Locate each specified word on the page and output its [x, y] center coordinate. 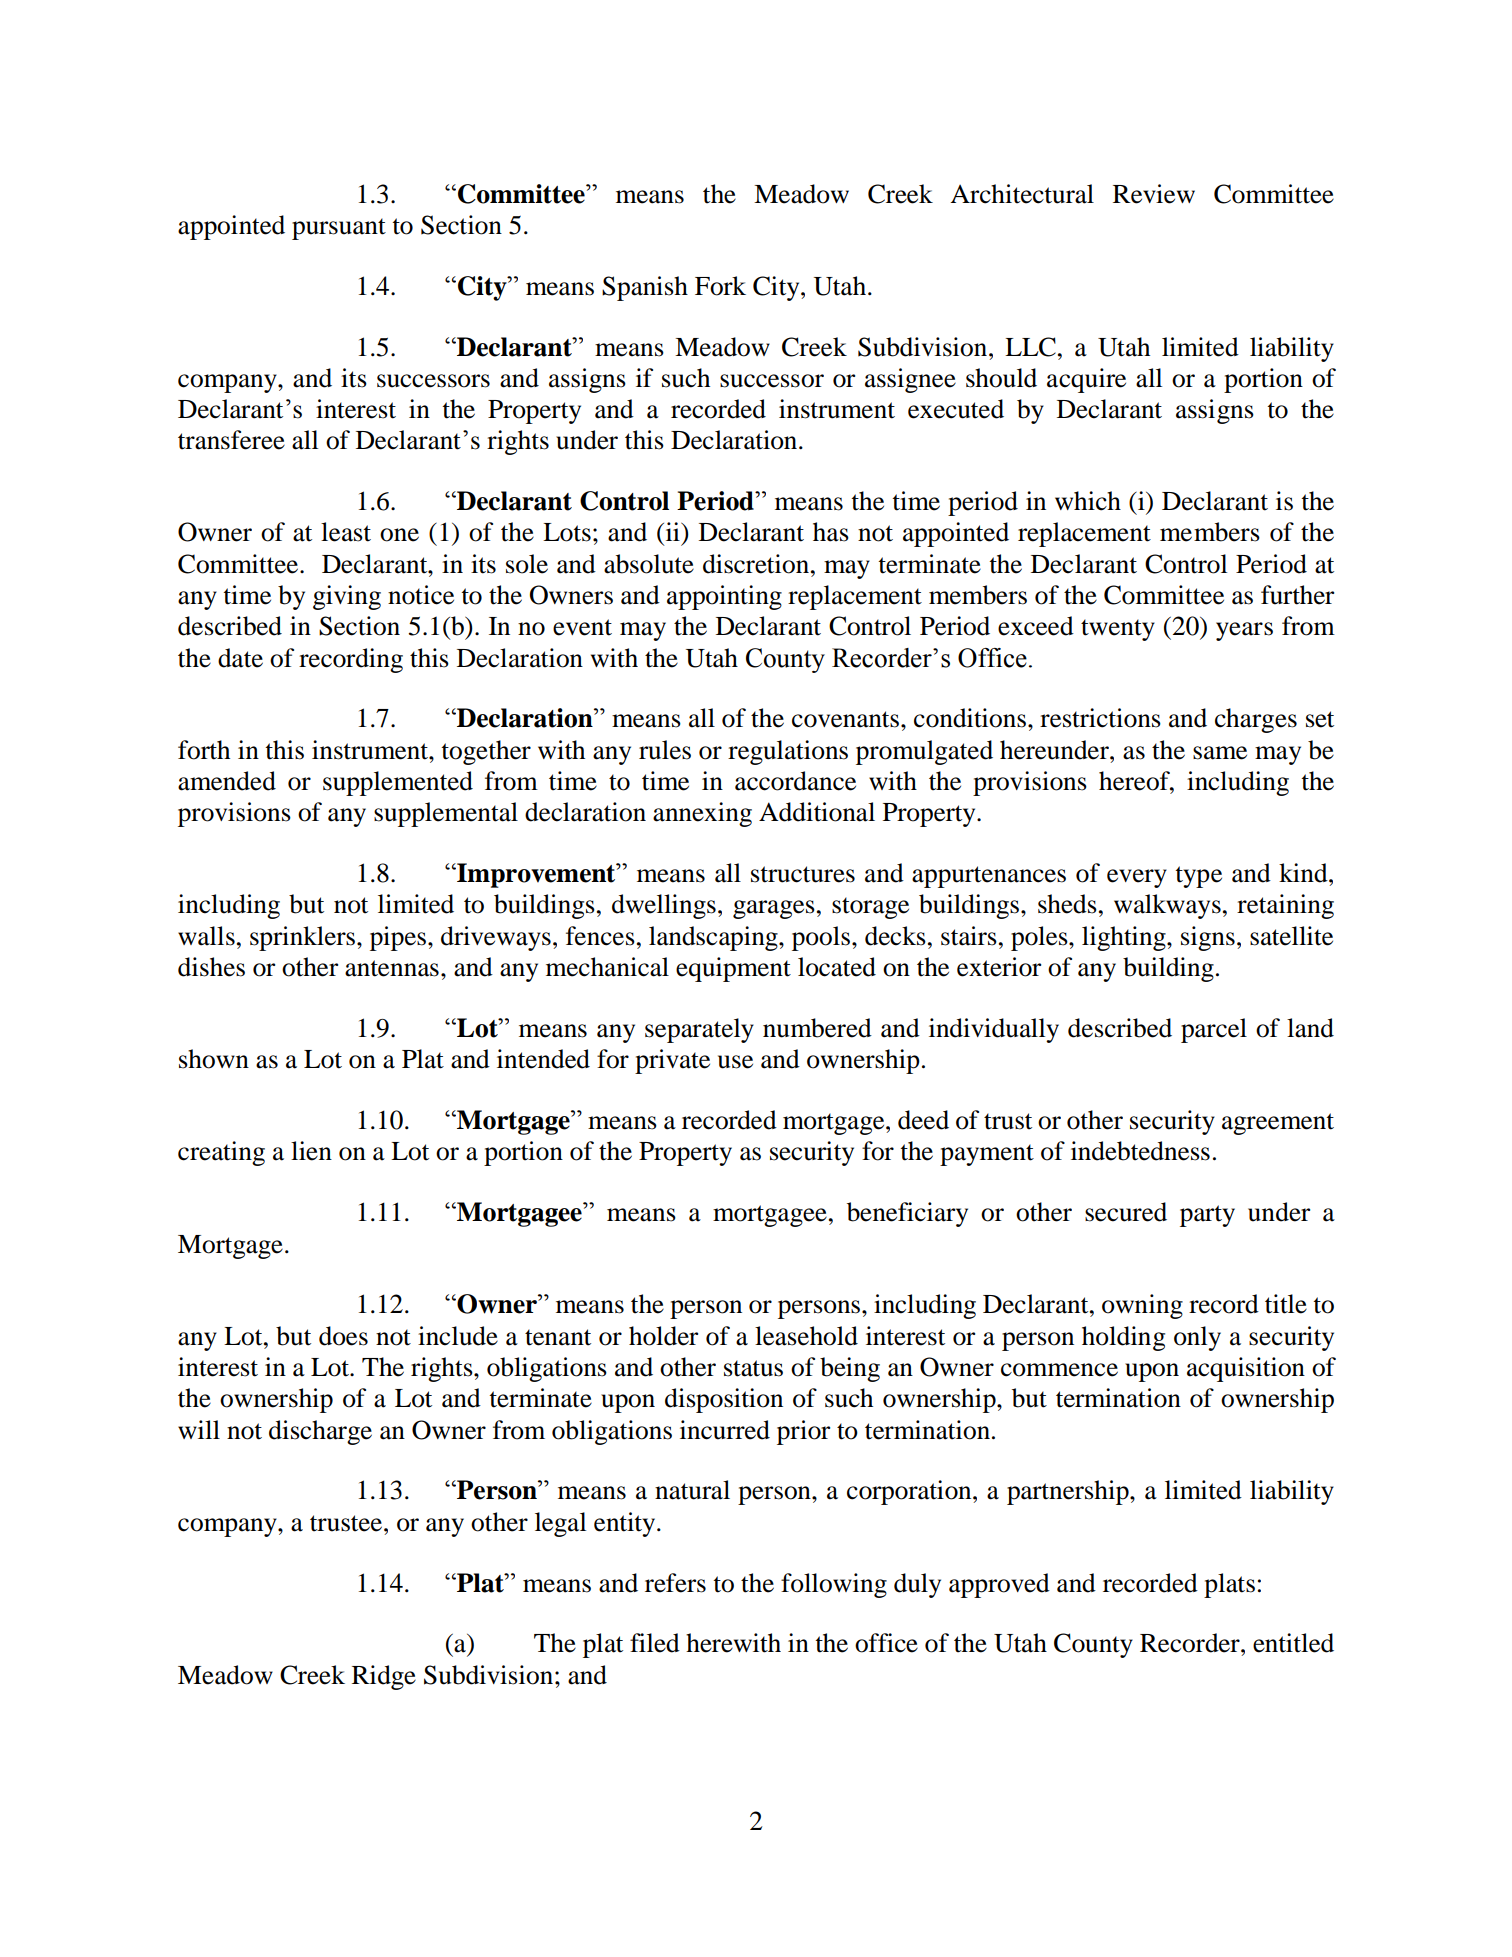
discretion [756, 564]
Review [1154, 194]
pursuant [339, 229]
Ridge [384, 1677]
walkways [1167, 906]
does [343, 1336]
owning [1142, 1306]
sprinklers [304, 938]
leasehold [806, 1336]
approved [999, 1585]
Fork [720, 286]
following [834, 1585]
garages [774, 909]
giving [347, 597]
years [1244, 631]
